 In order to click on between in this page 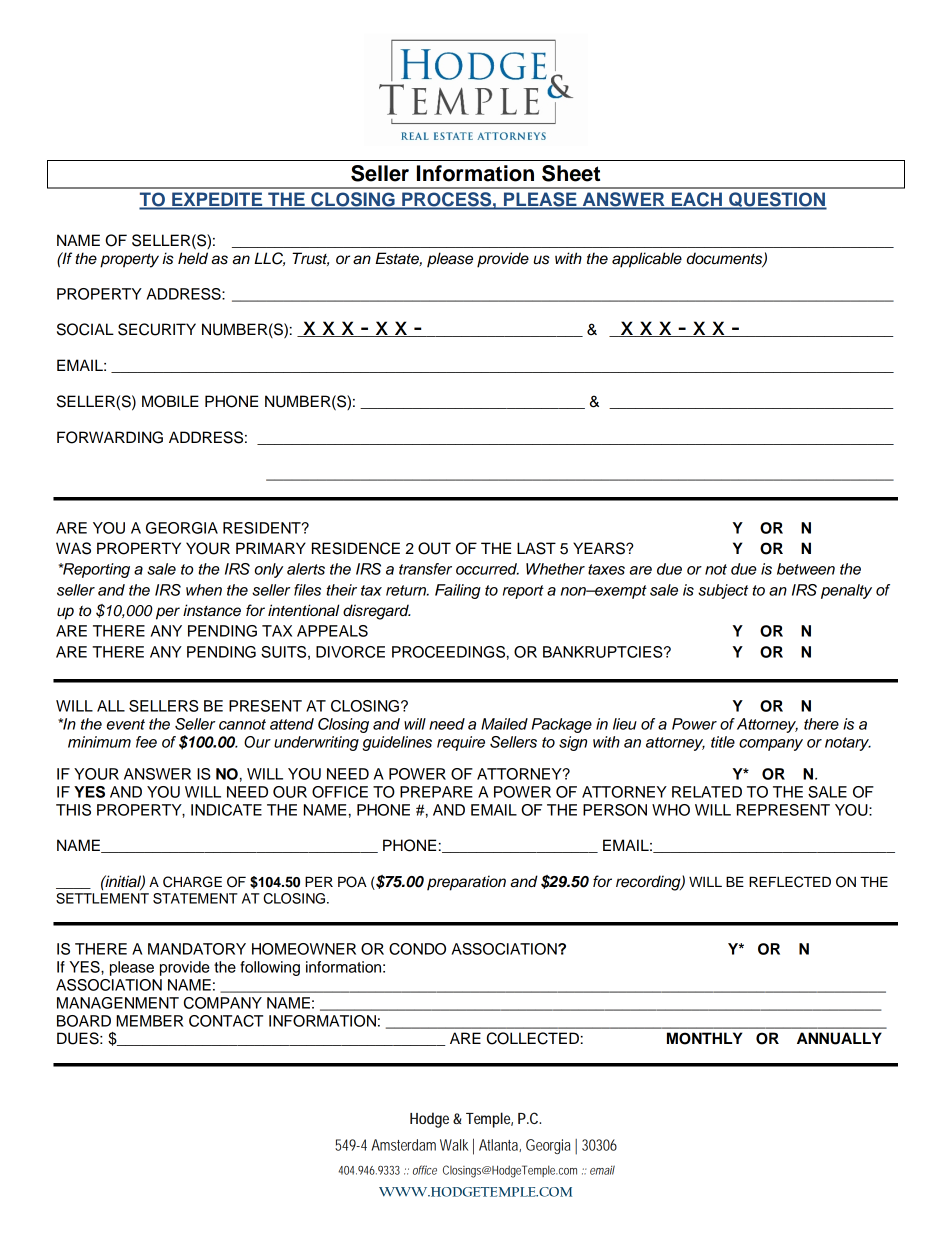, I will do `click(806, 569)`.
